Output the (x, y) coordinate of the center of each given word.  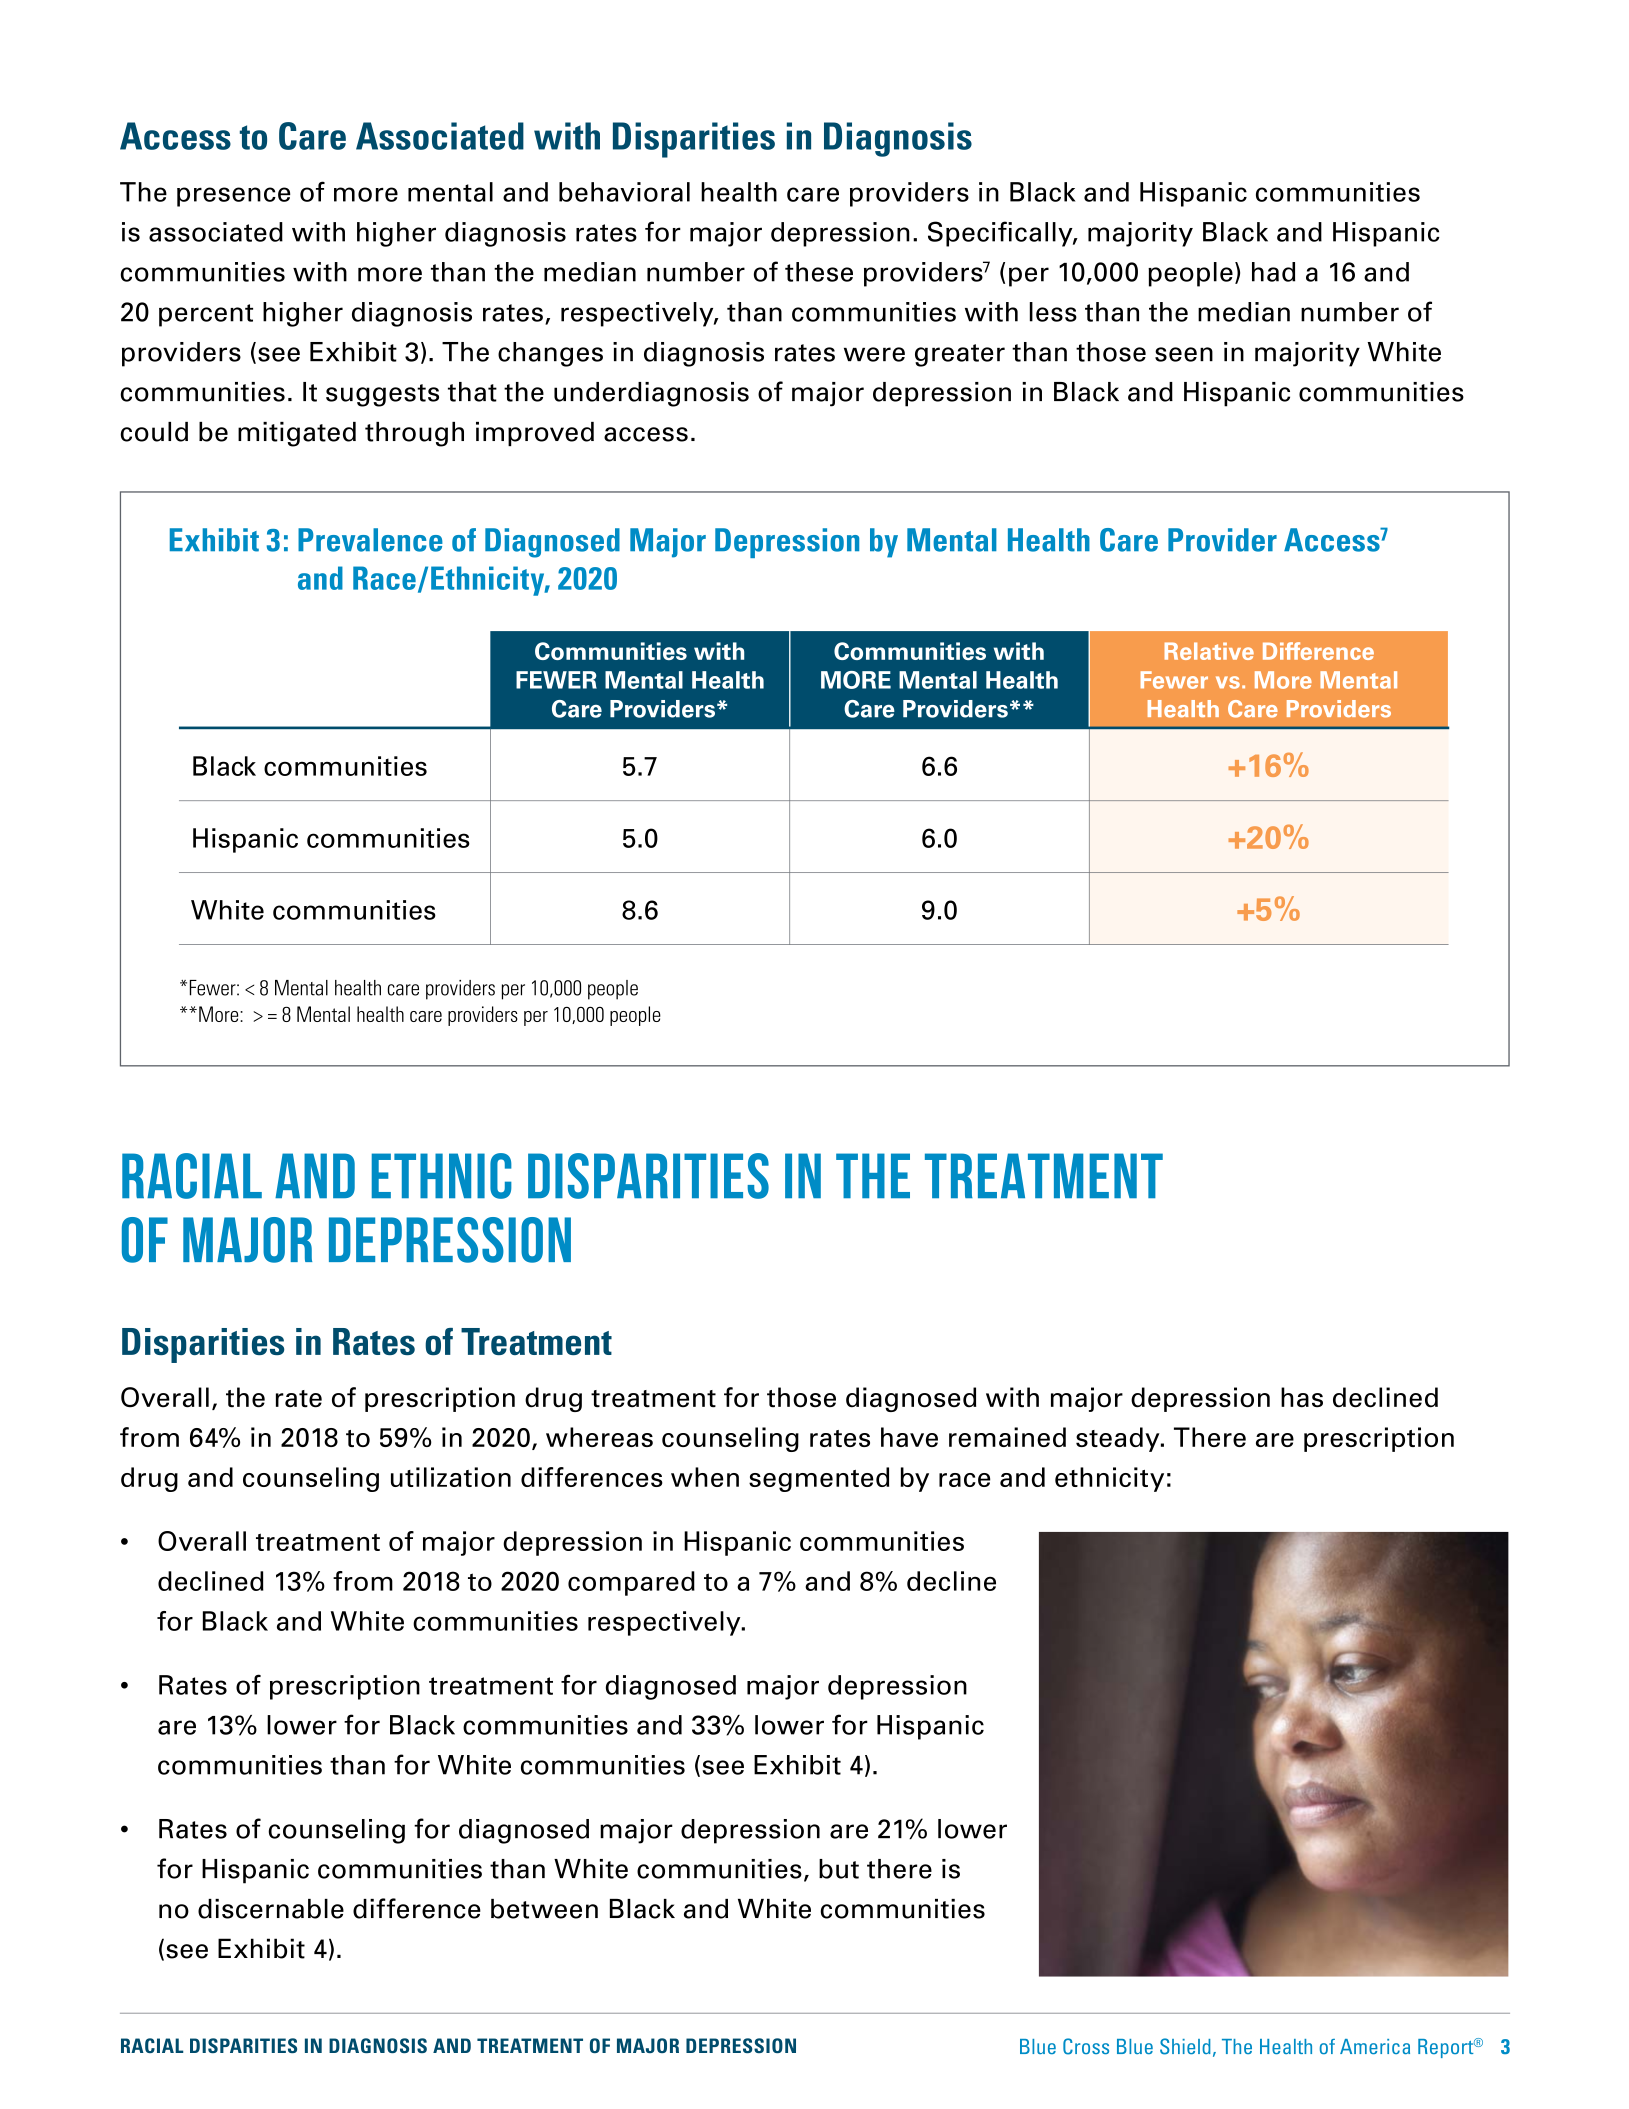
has (1302, 1397)
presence (234, 197)
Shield (1185, 2046)
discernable (271, 1909)
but (839, 1869)
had (1273, 272)
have (909, 1437)
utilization (451, 1477)
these (819, 272)
